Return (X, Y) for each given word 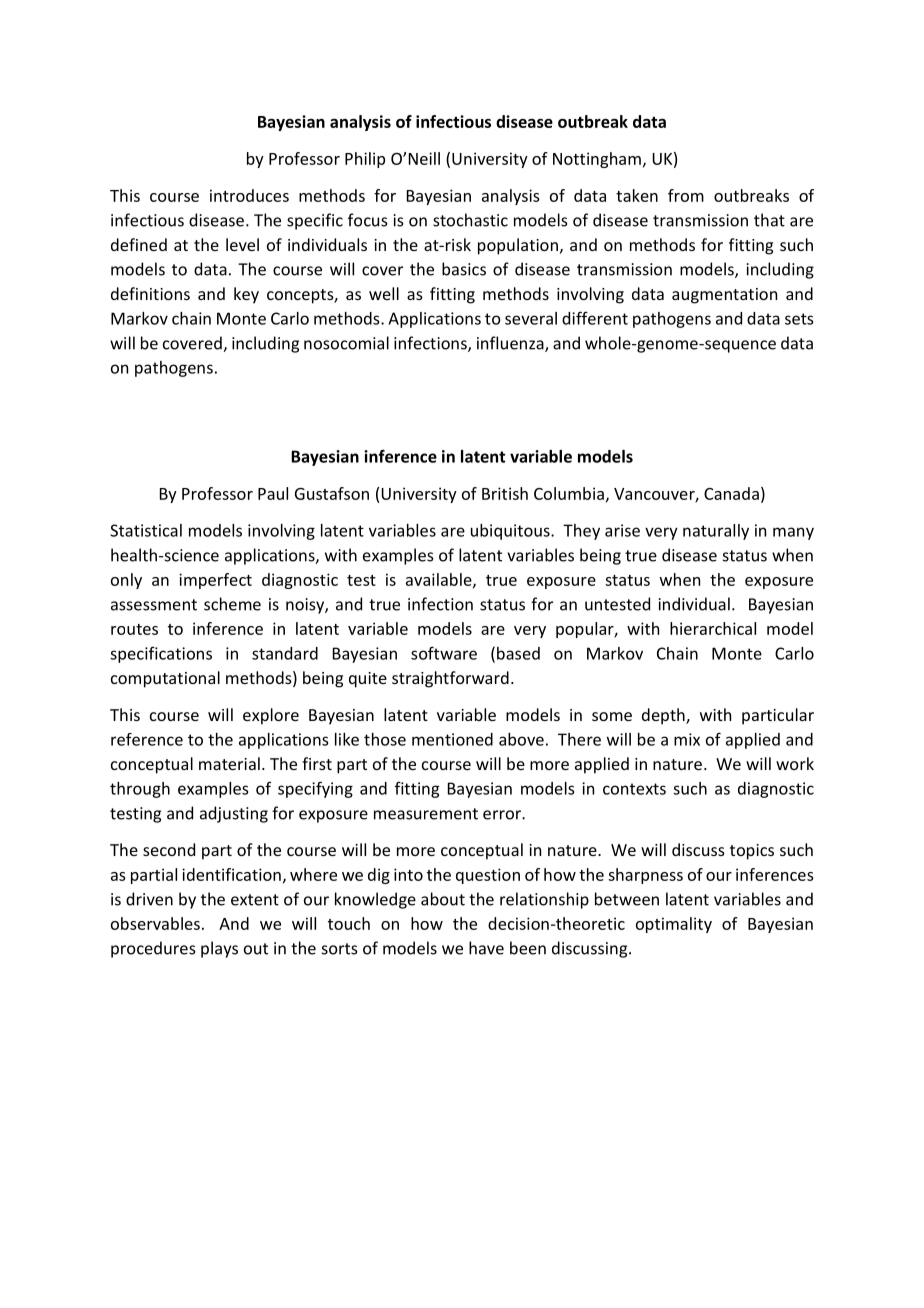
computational (165, 679)
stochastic (470, 220)
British (505, 493)
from (686, 195)
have (486, 948)
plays (219, 949)
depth (664, 716)
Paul (273, 493)
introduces (249, 195)
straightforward (450, 679)
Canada (731, 493)
